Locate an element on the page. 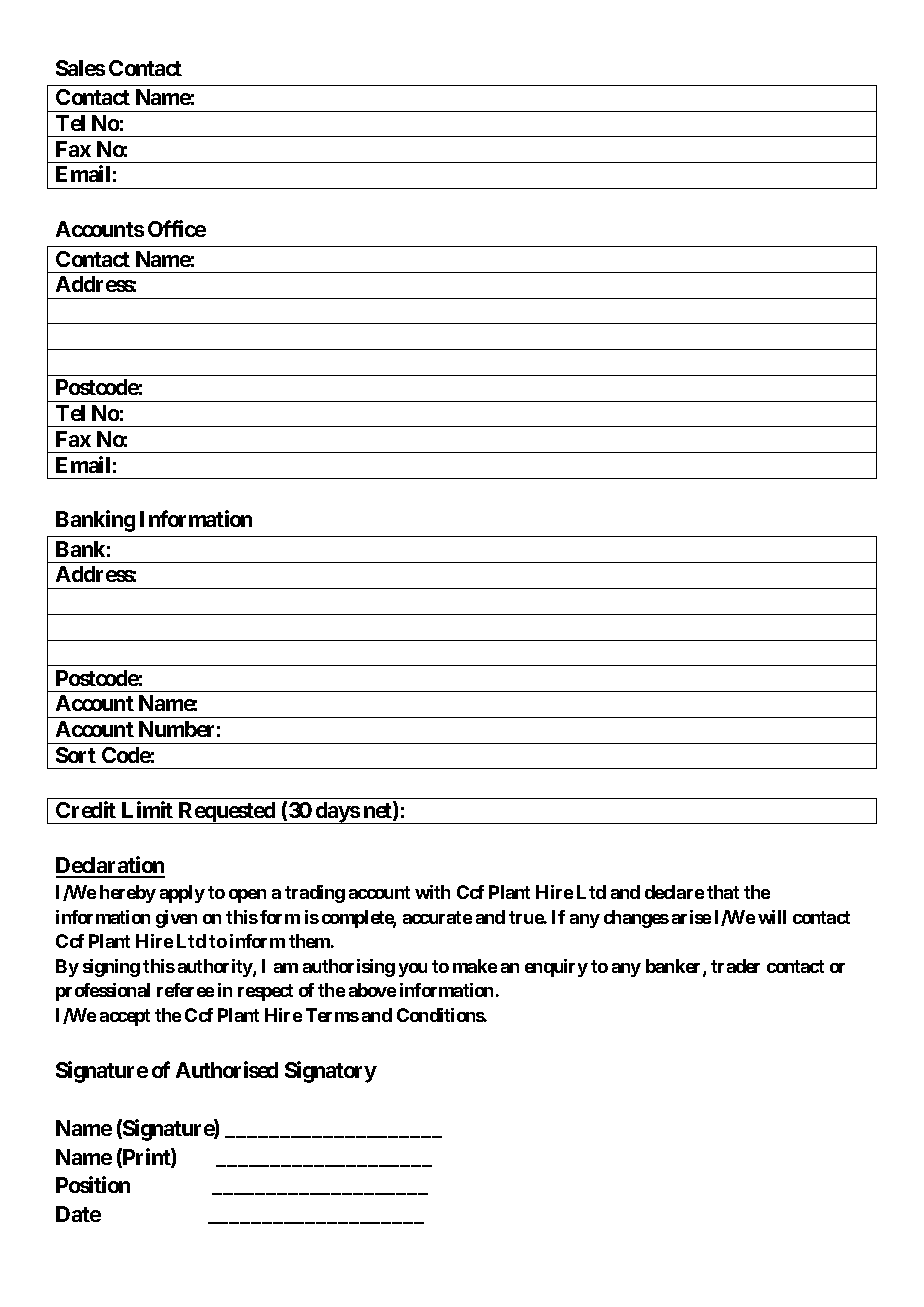 Image resolution: width=924 pixels, height=1307 pixels. trader is located at coordinates (735, 966).
